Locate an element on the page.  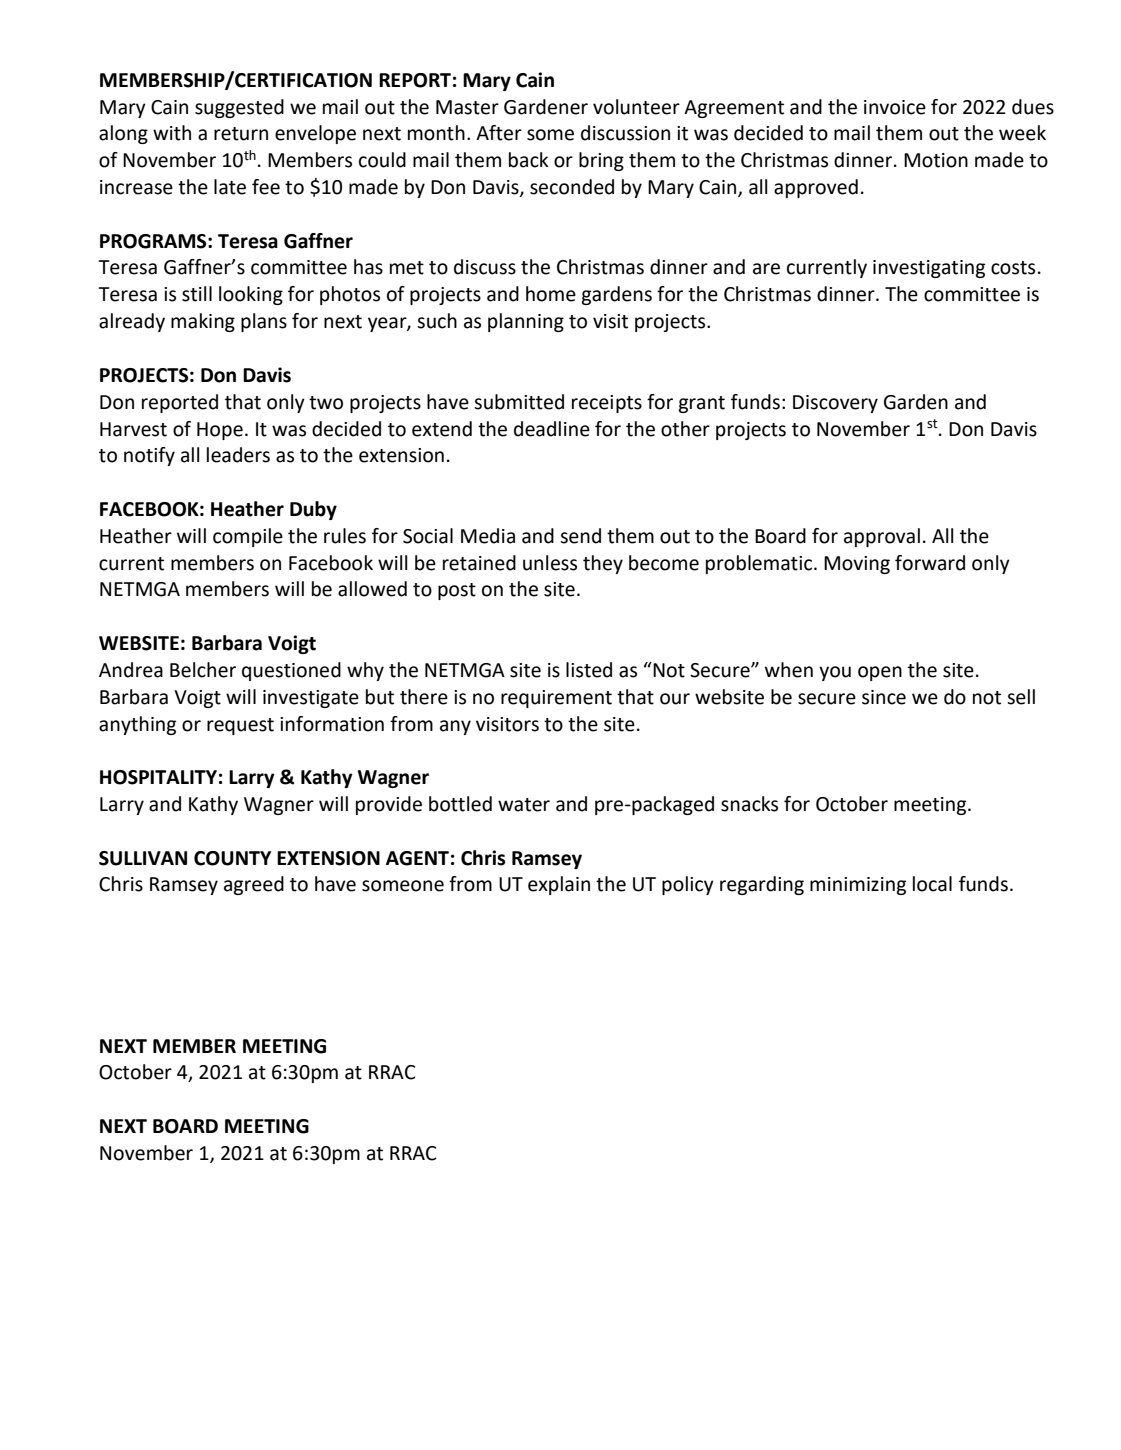
Hope is located at coordinates (220, 431).
